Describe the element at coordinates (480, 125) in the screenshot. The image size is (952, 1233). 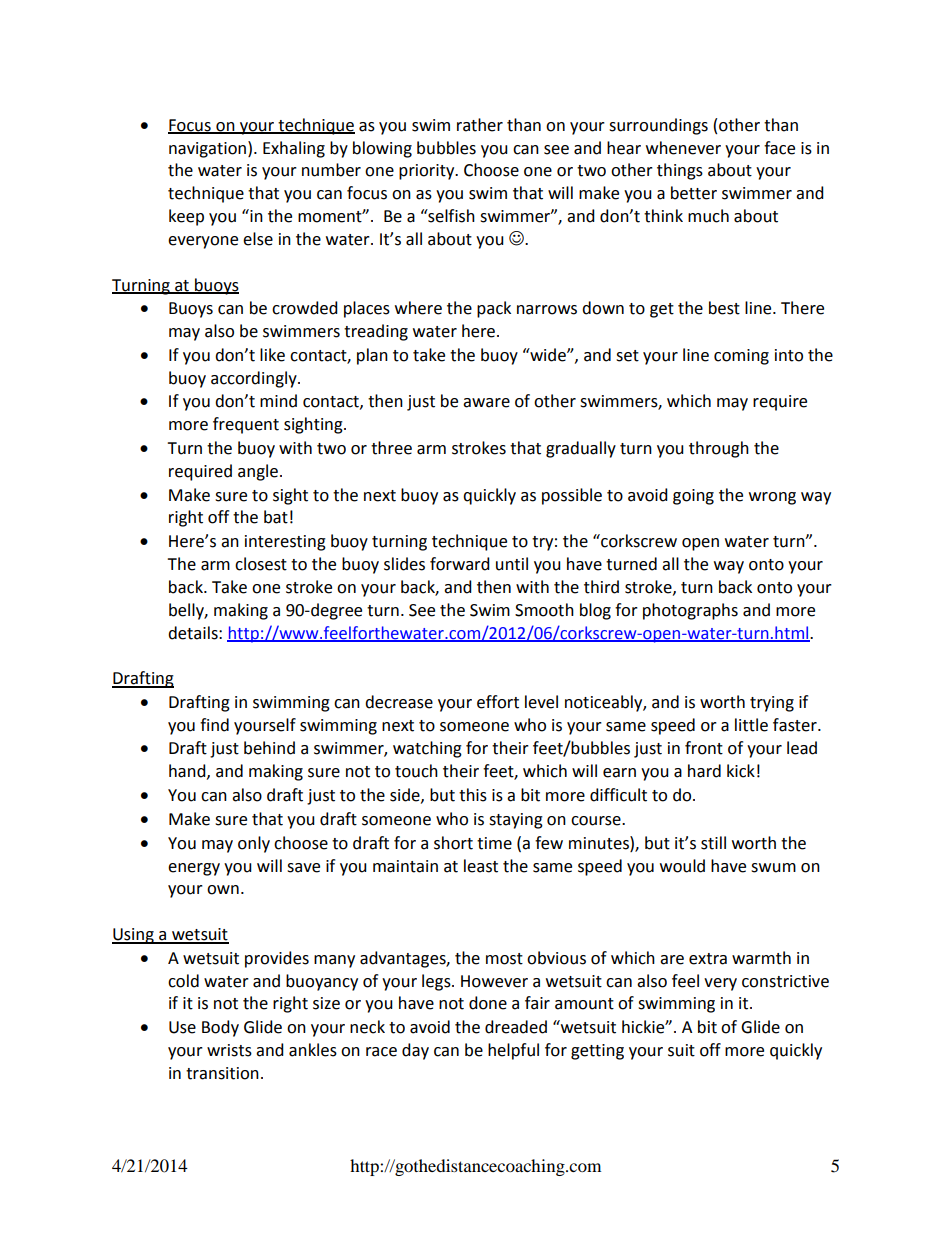
I see `rather` at that location.
